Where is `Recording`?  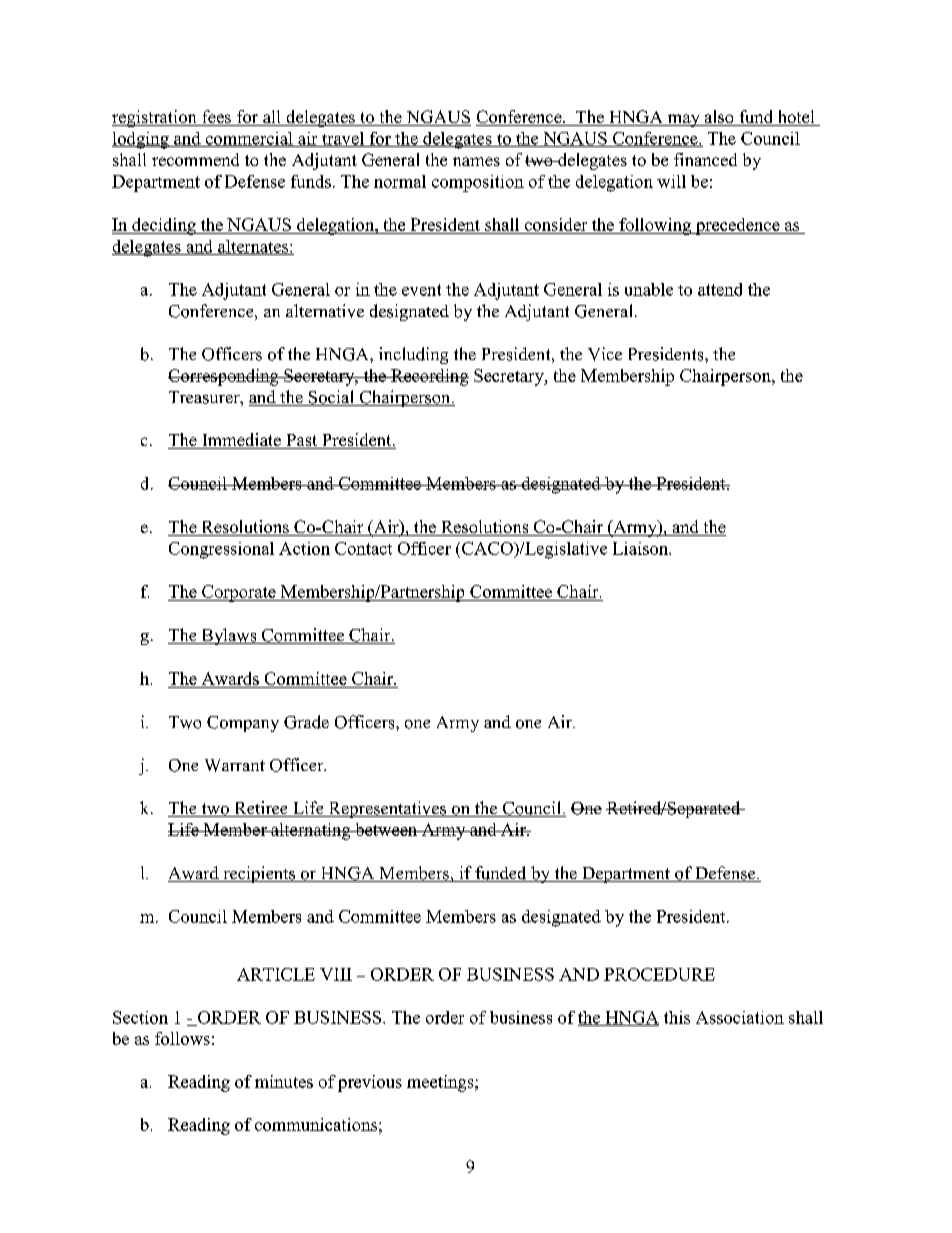 Recording is located at coordinates (429, 377).
